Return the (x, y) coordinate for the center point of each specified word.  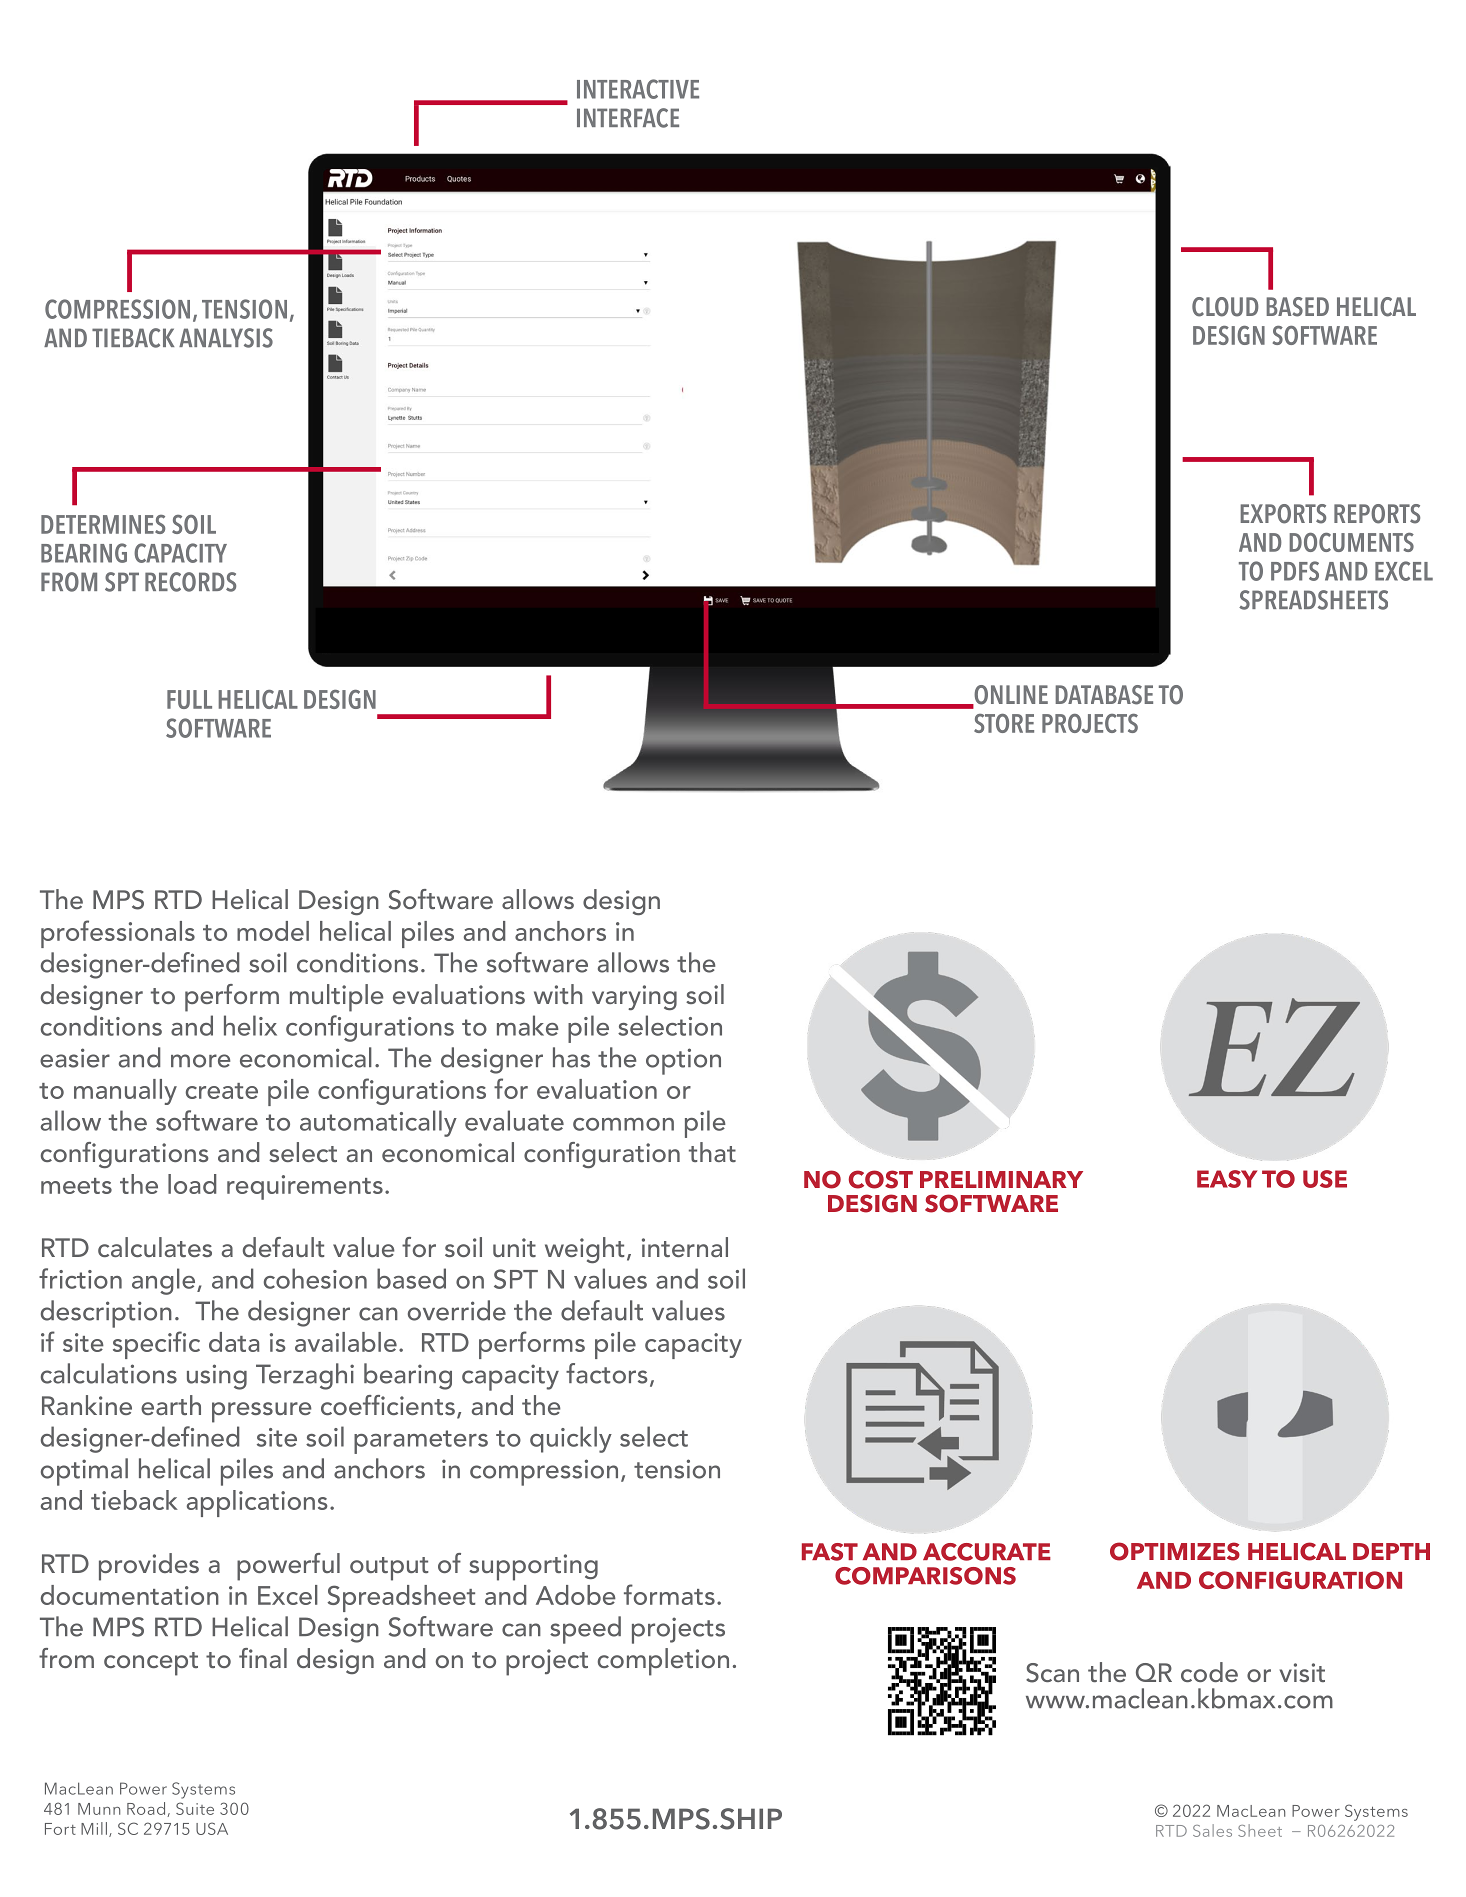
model (273, 931)
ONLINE (1010, 696)
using (217, 1377)
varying (634, 997)
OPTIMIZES (1175, 1551)
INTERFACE (628, 118)
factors (607, 1373)
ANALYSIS (226, 338)
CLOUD (1225, 307)
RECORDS (190, 582)
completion (663, 1662)
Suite (195, 1808)
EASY (1227, 1179)
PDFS (1295, 571)
